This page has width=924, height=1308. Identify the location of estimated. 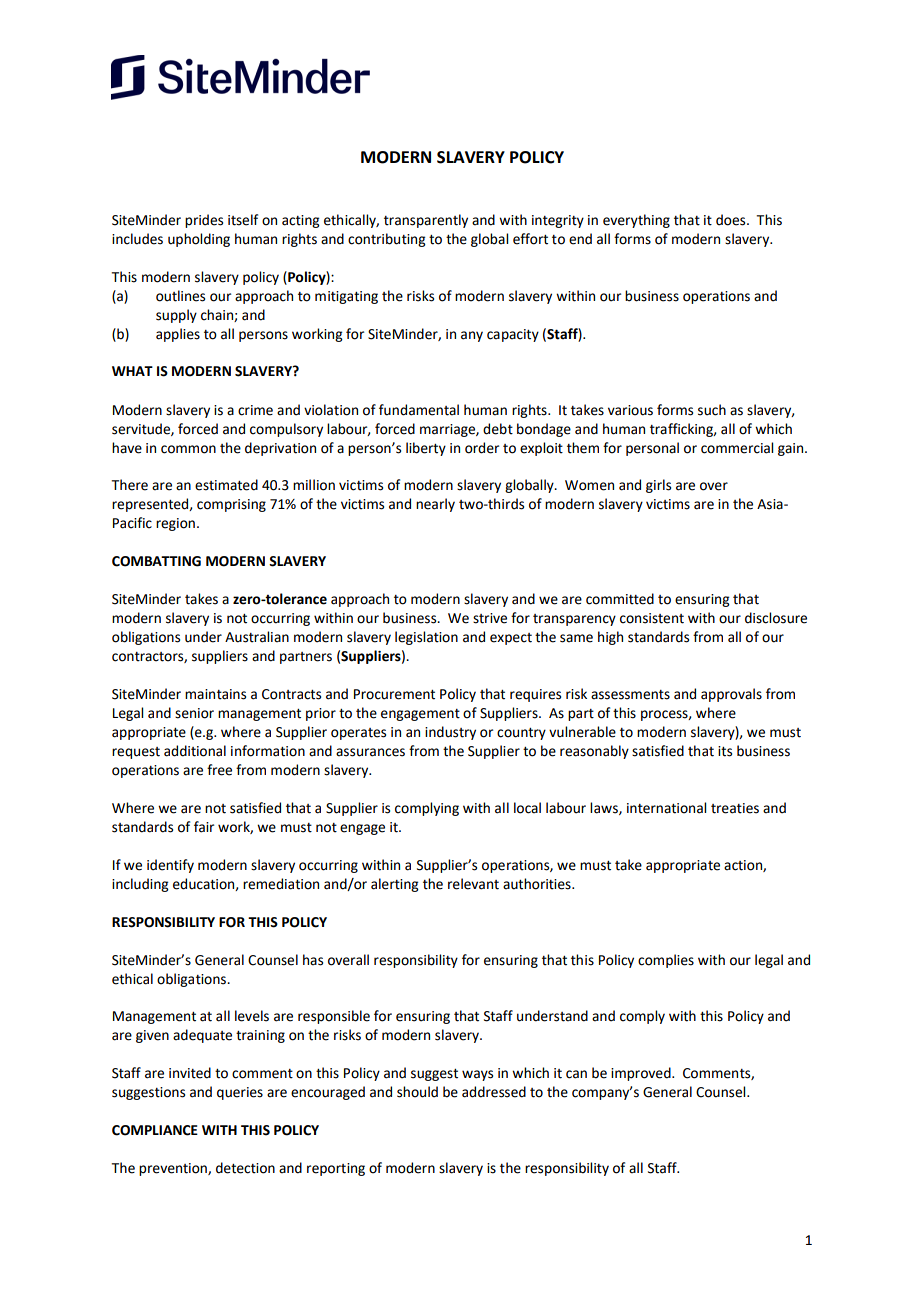
(226, 485).
